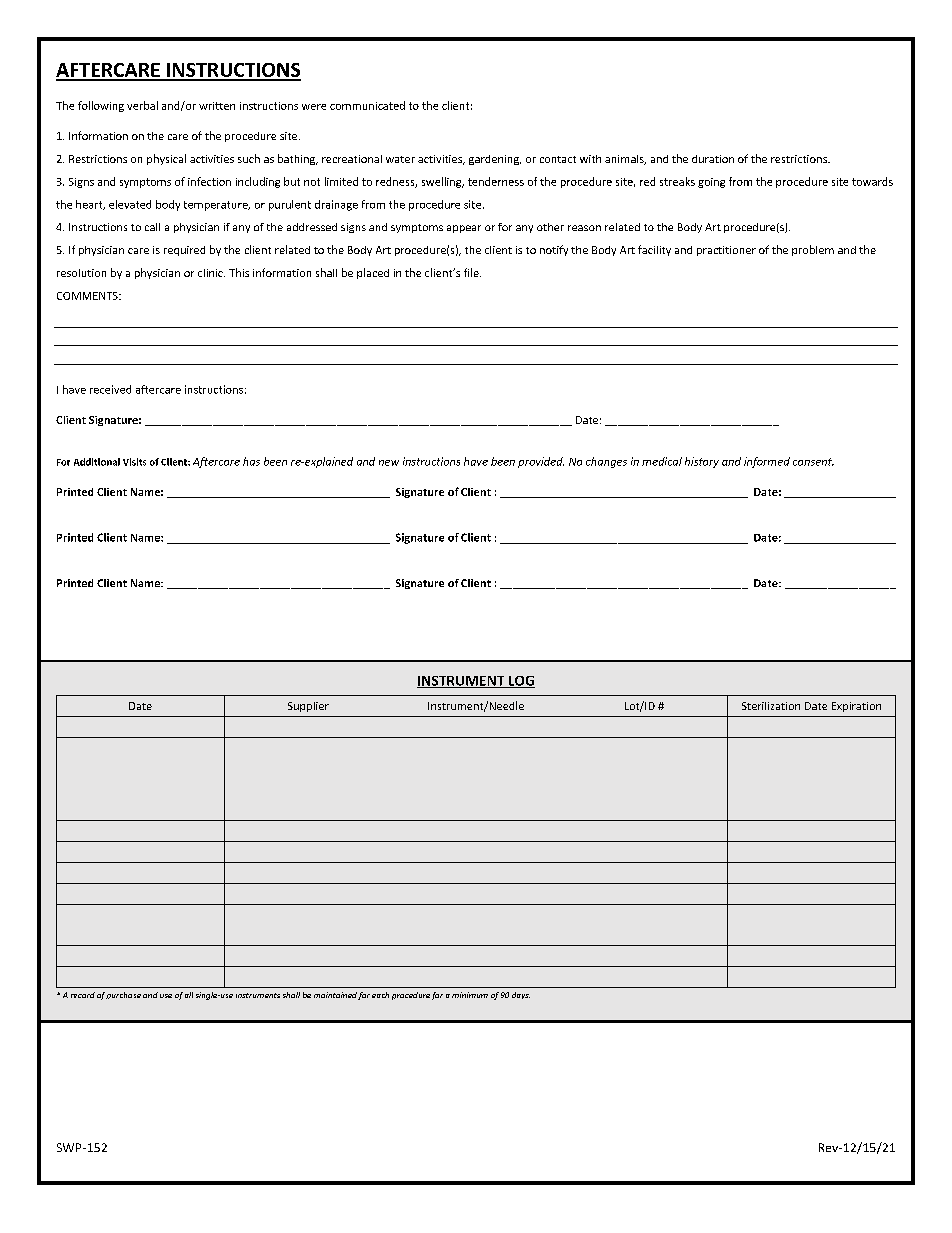 This screenshot has height=1233, width=952. I want to click on gardening, so click(495, 160).
